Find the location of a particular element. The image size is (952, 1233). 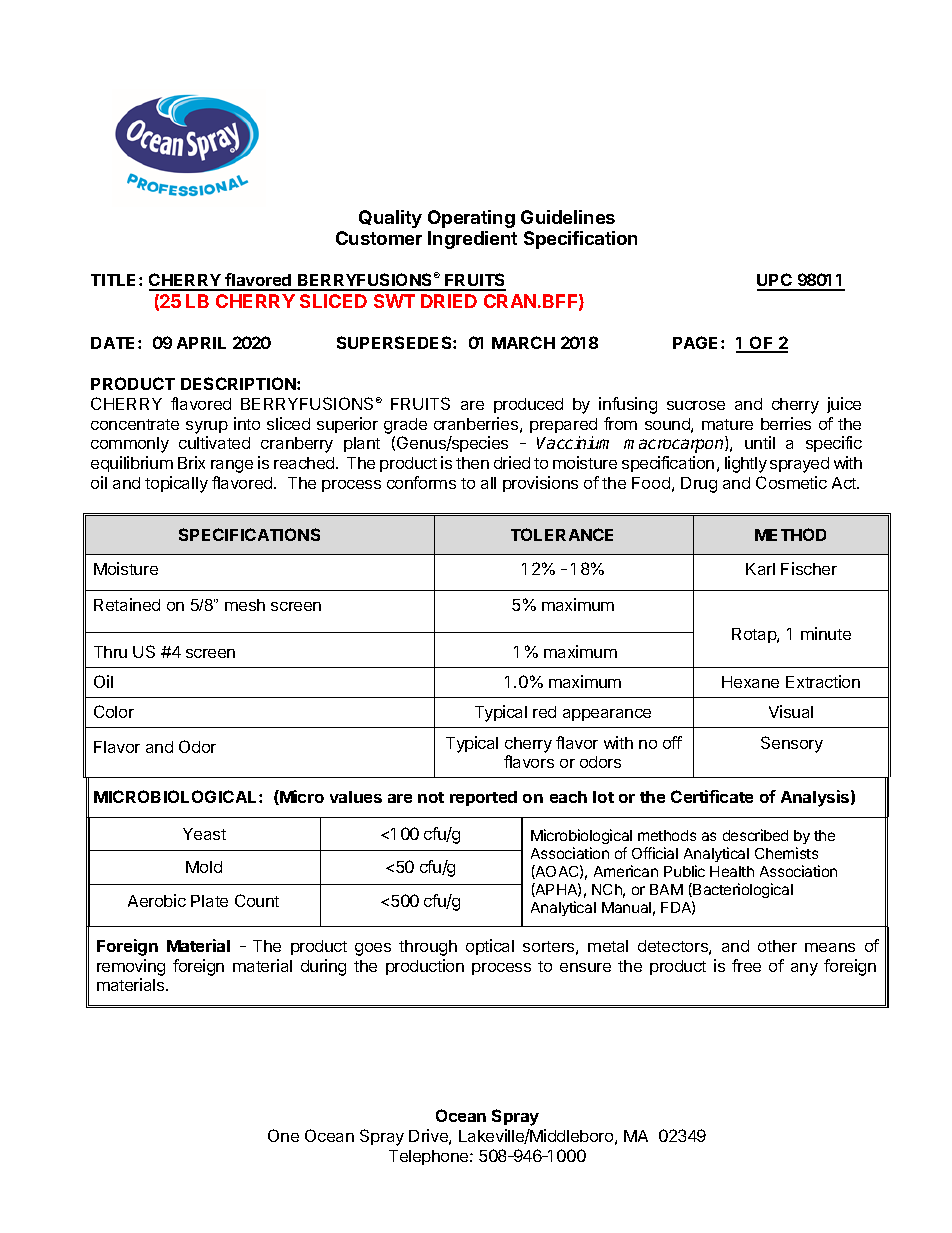

ensure is located at coordinates (585, 967).
